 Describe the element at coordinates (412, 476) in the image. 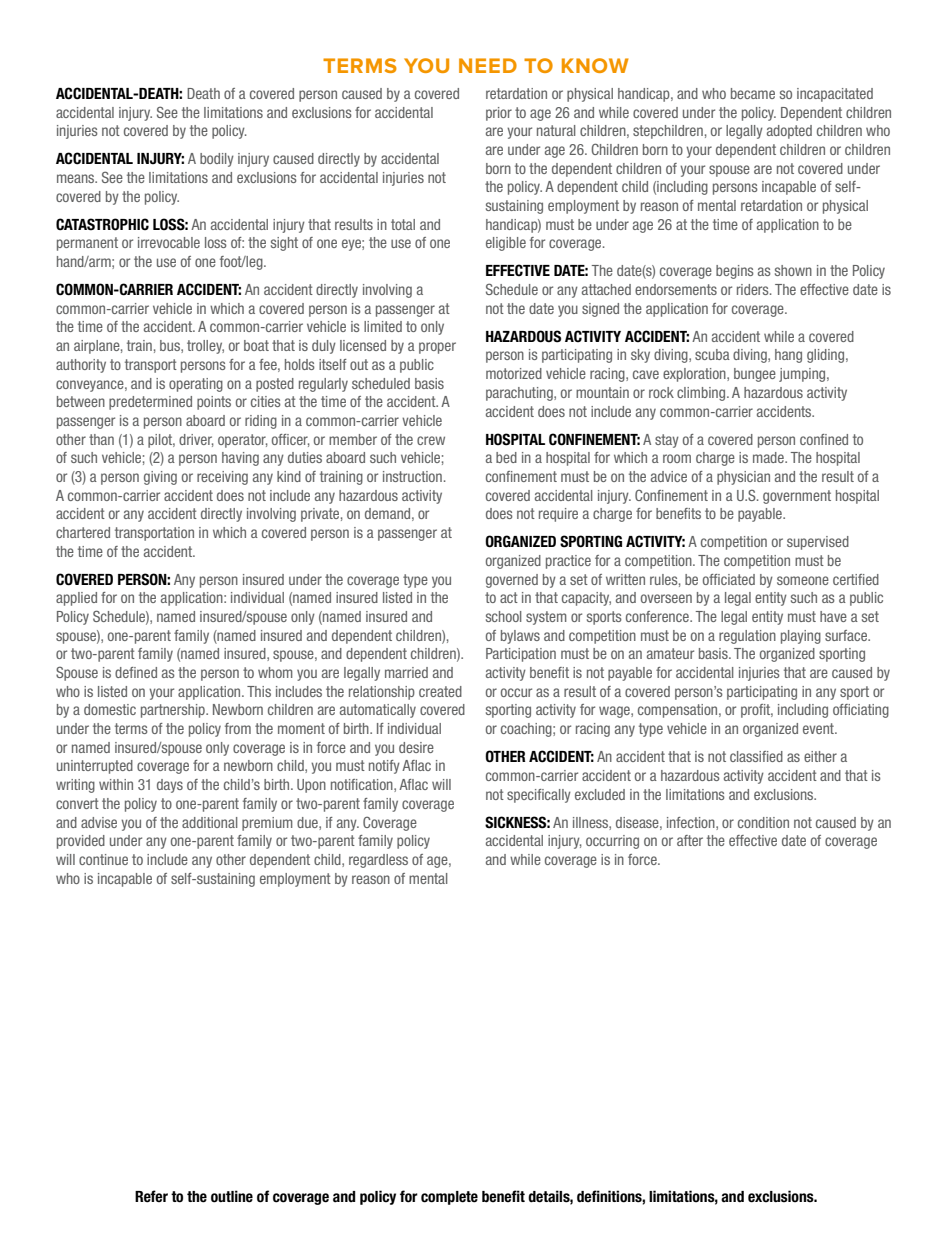

I see `instruction` at that location.
